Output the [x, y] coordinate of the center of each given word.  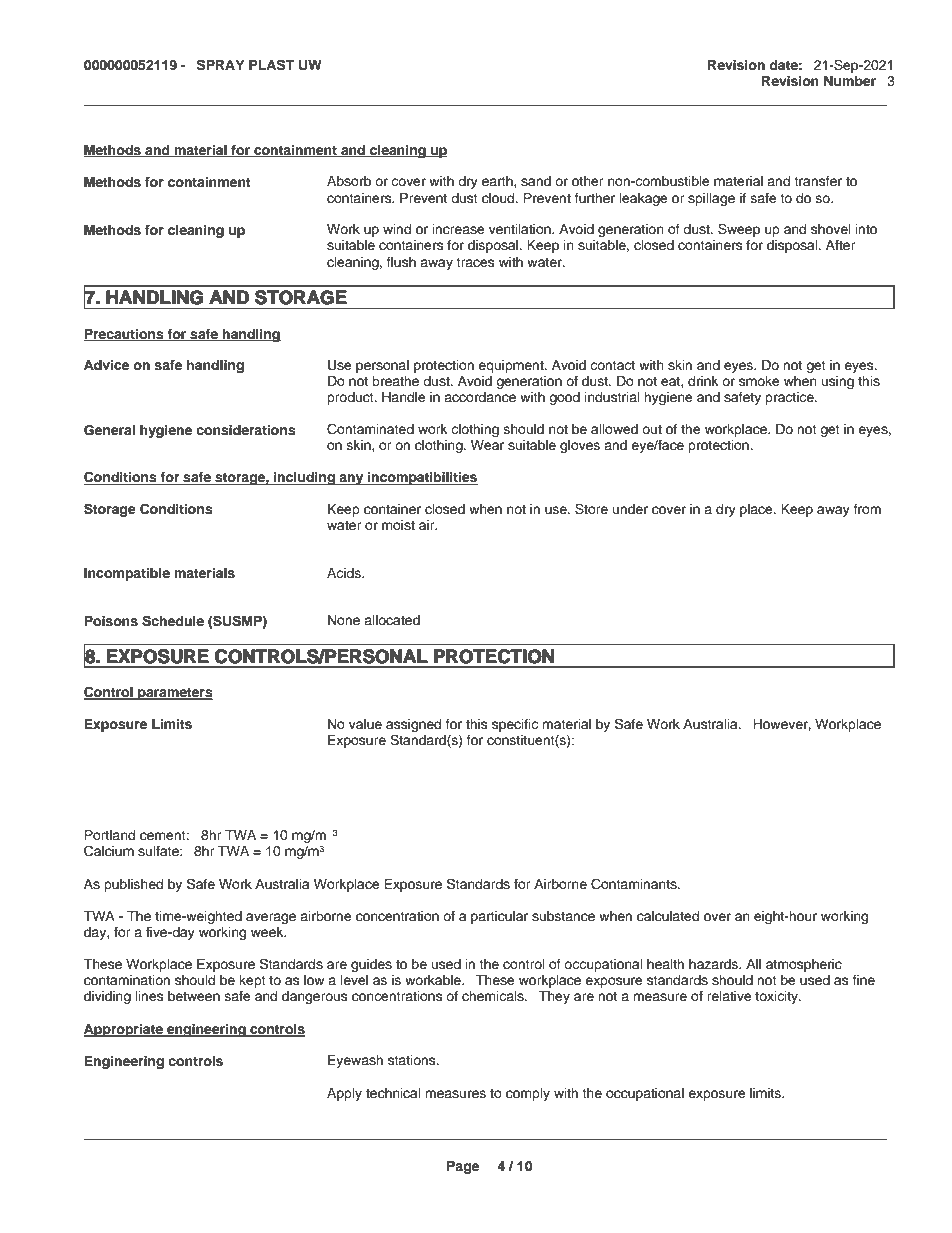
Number [850, 81]
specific [515, 725]
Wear [487, 445]
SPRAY [221, 65]
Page [463, 1167]
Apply [344, 1094]
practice [790, 398]
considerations [246, 430]
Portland [109, 835]
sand [536, 181]
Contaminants [635, 884]
